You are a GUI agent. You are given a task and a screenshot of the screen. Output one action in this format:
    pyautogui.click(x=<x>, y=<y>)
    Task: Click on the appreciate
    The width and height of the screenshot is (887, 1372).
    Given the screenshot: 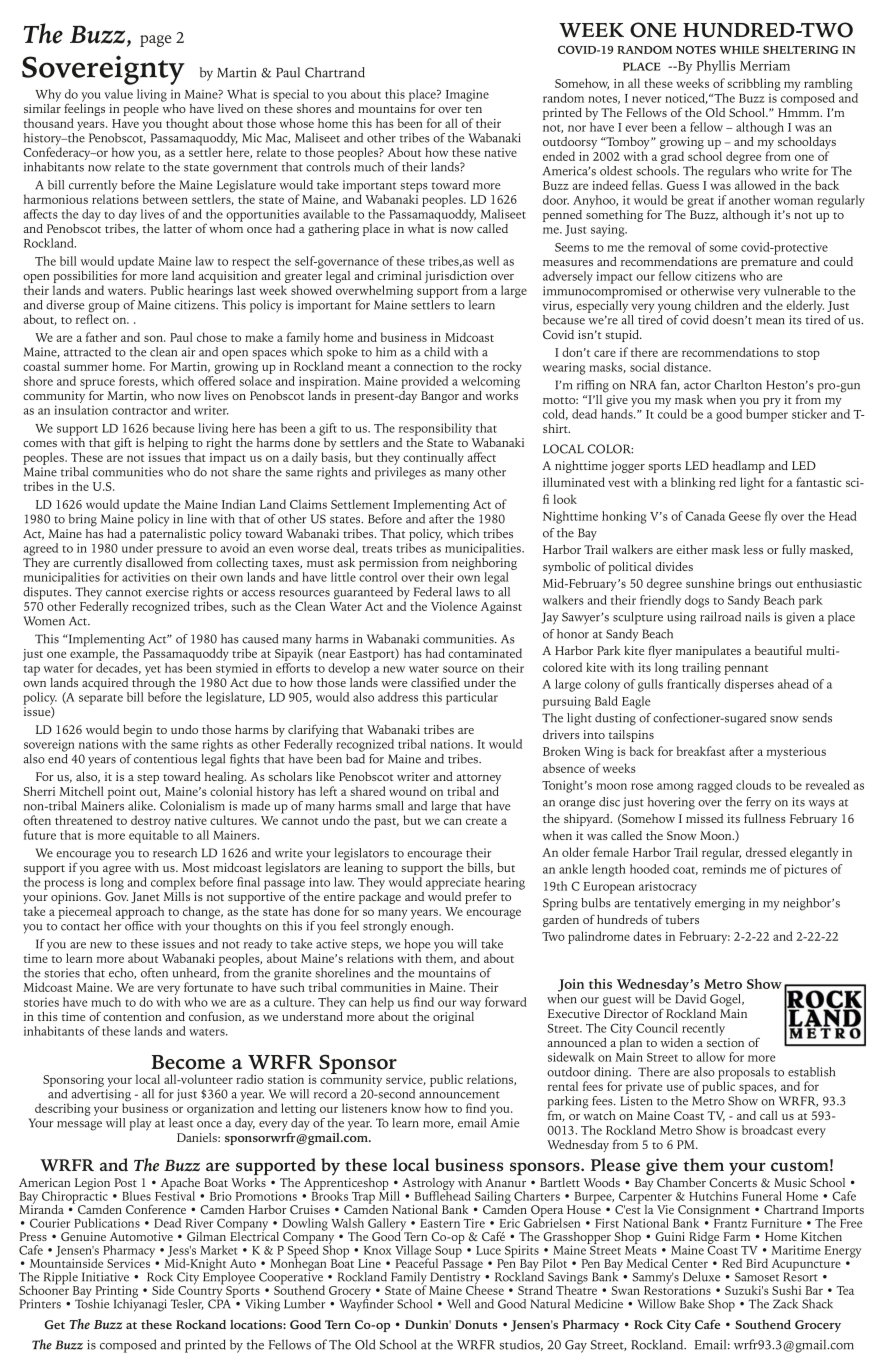 What is the action you would take?
    pyautogui.click(x=453, y=884)
